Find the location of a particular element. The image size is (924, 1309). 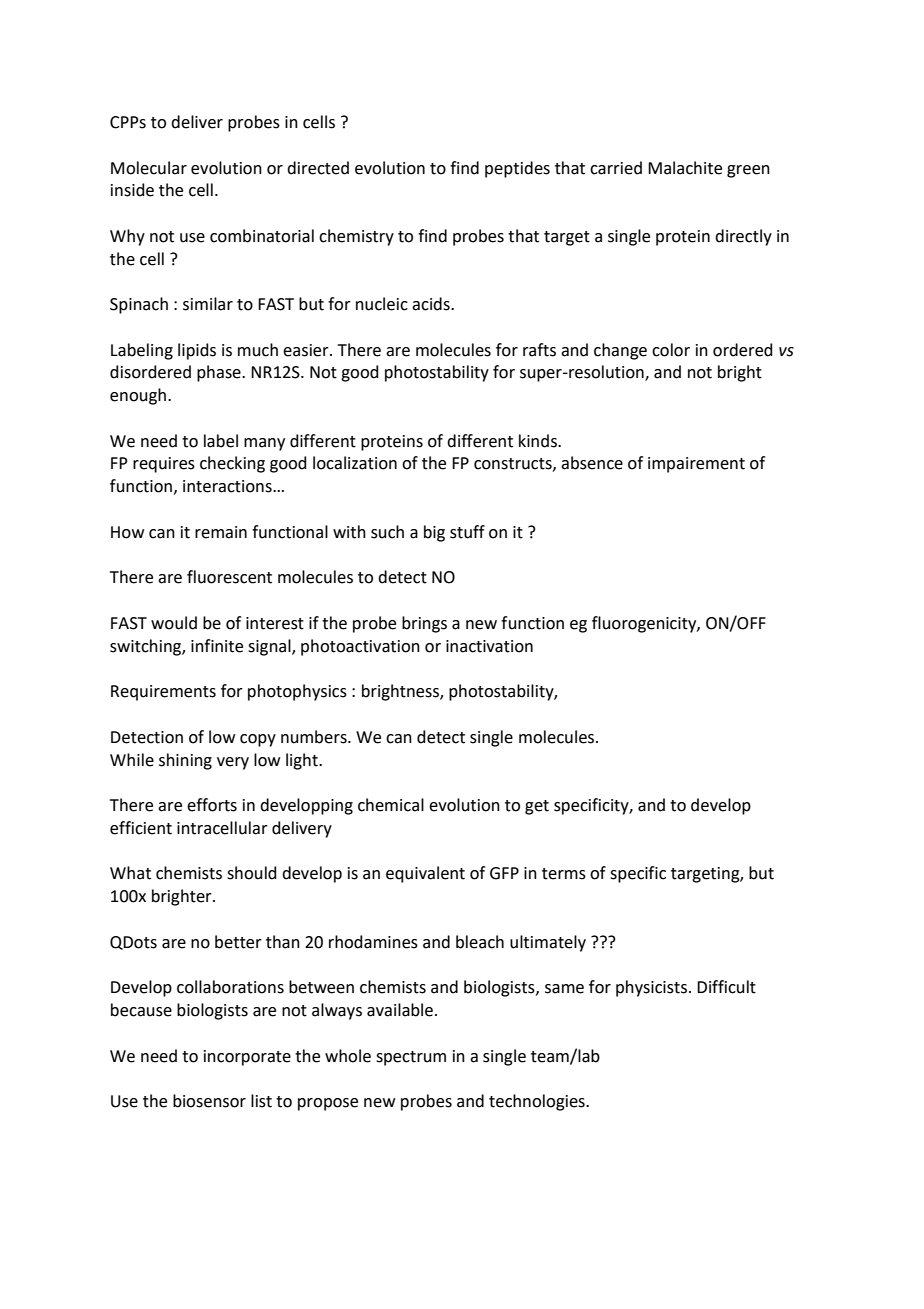

peptides is located at coordinates (517, 169).
